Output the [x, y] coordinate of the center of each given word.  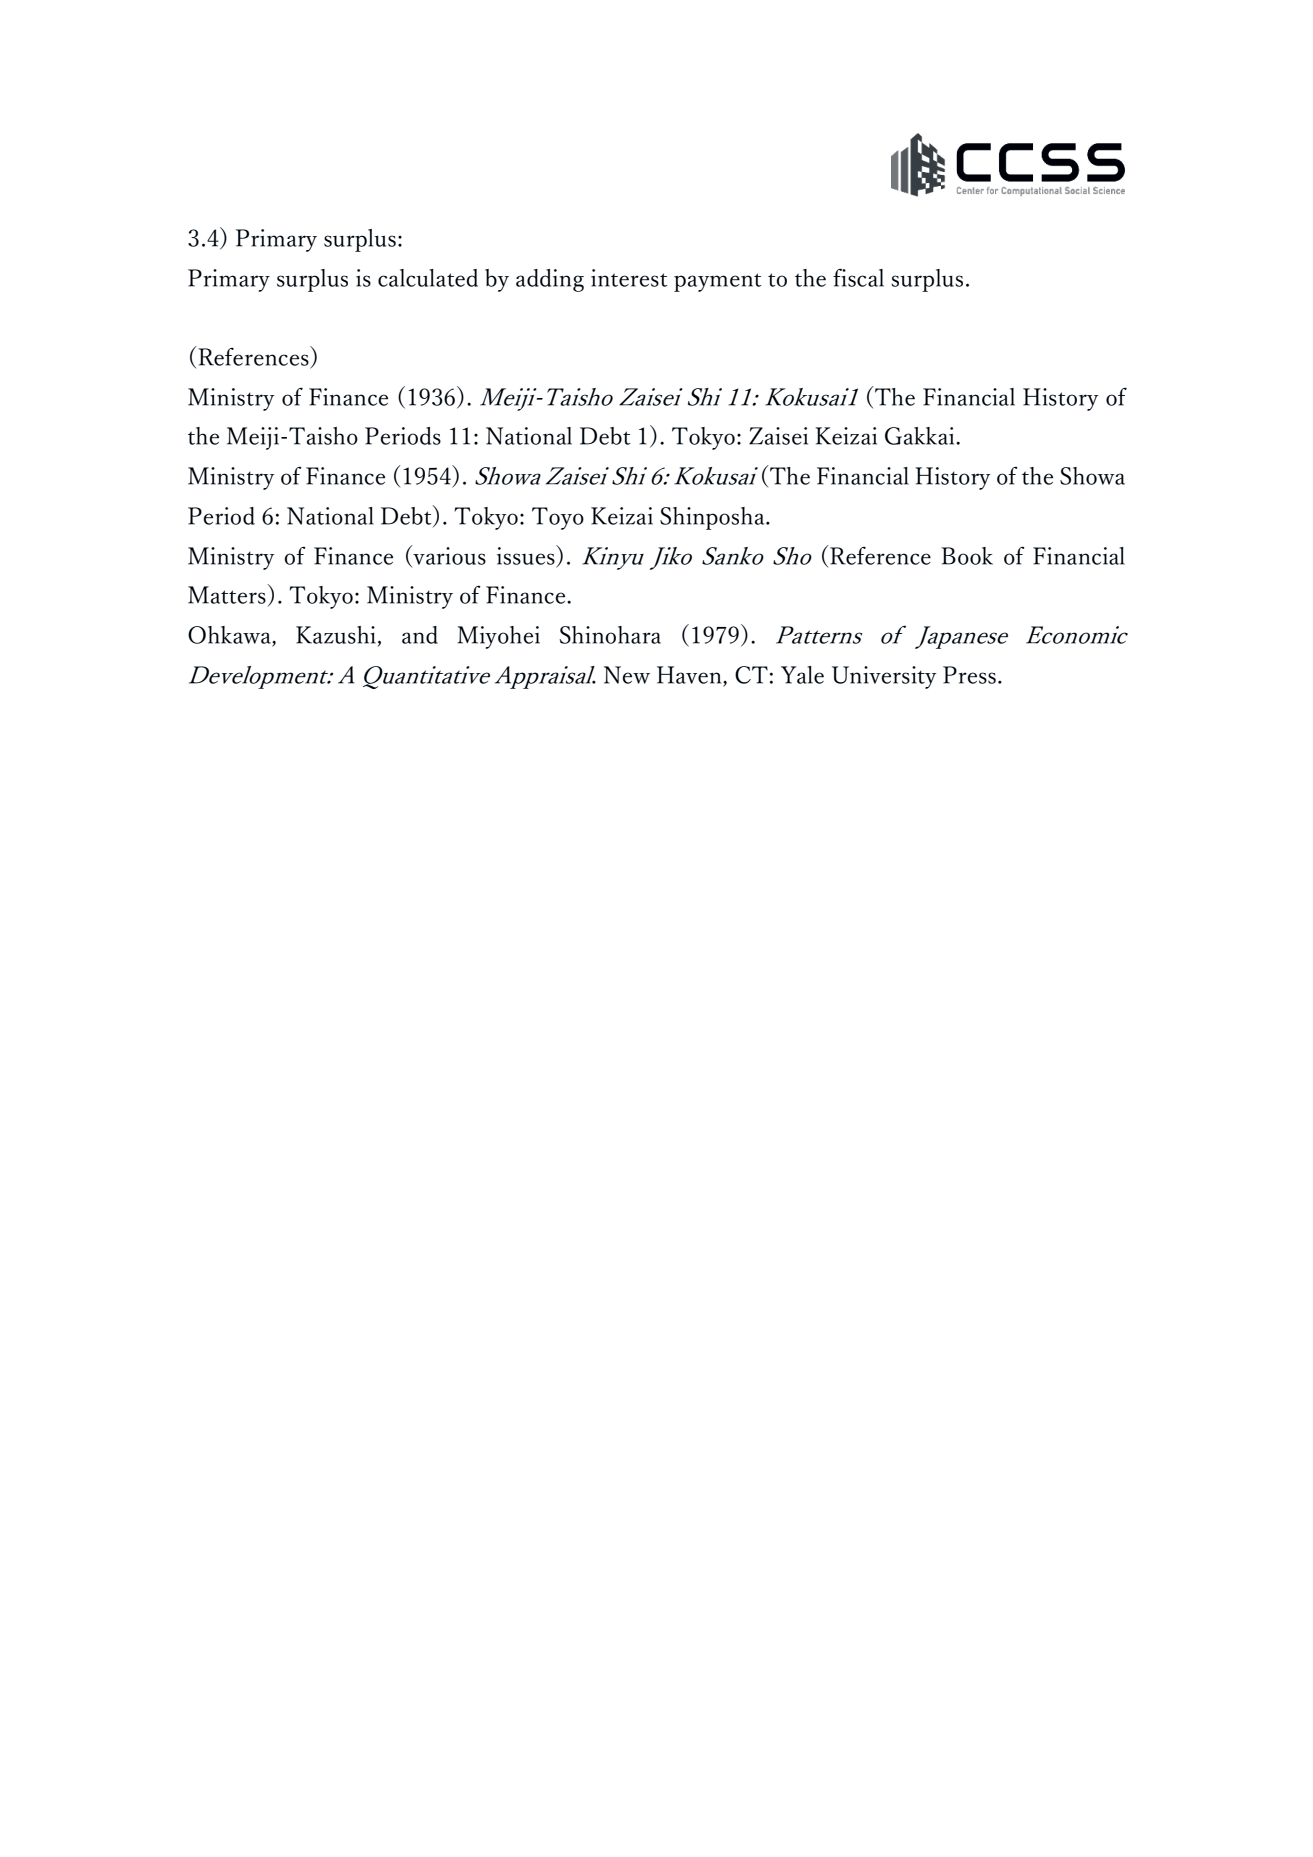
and [420, 635]
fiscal [858, 277]
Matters [227, 595]
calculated [428, 278]
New [627, 675]
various [448, 556]
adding [550, 280]
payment [718, 282]
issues [527, 555]
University [884, 677]
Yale [802, 675]
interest [629, 278]
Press [969, 675]
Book [967, 556]
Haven [690, 676]
